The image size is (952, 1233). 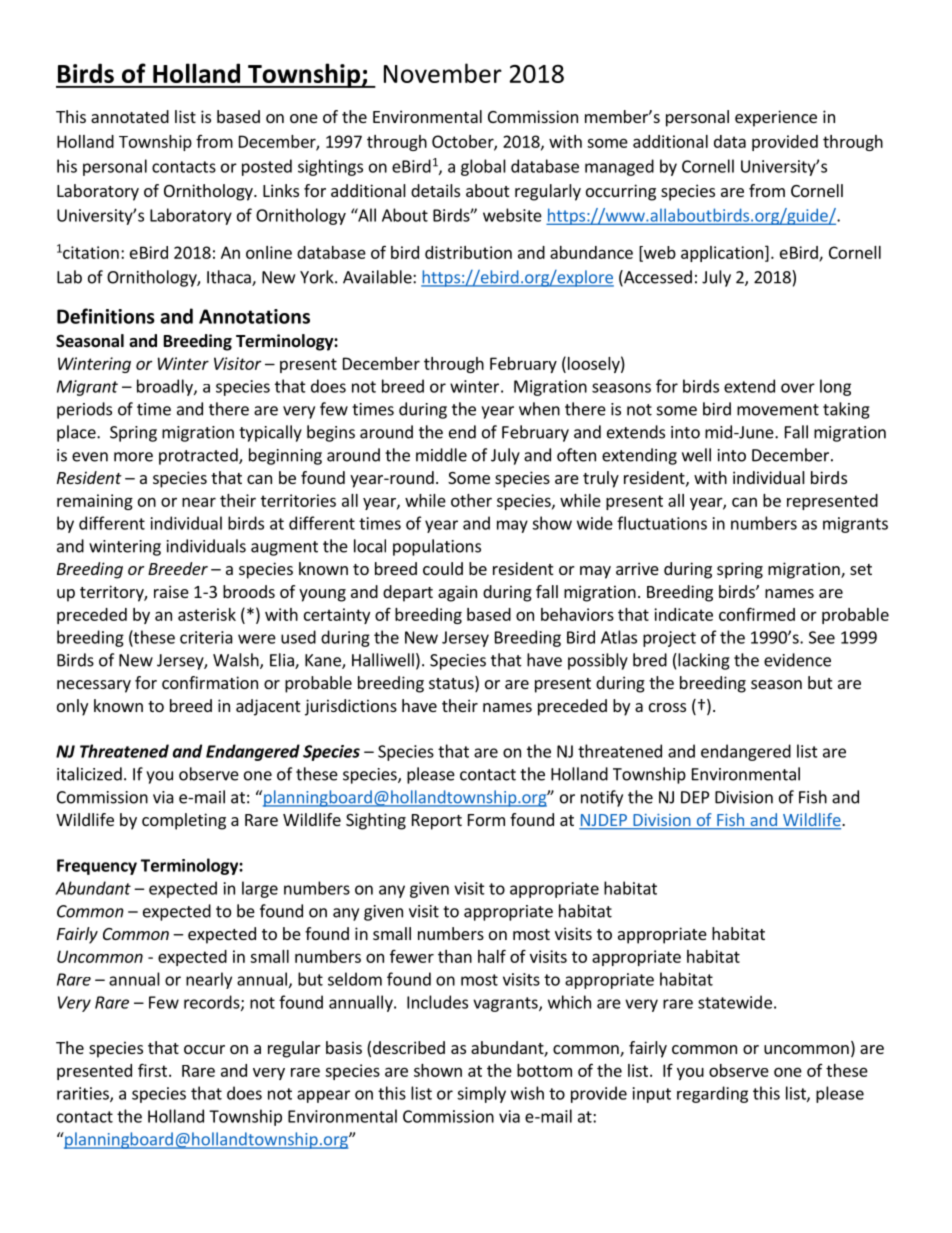 I want to click on experience, so click(x=776, y=118).
